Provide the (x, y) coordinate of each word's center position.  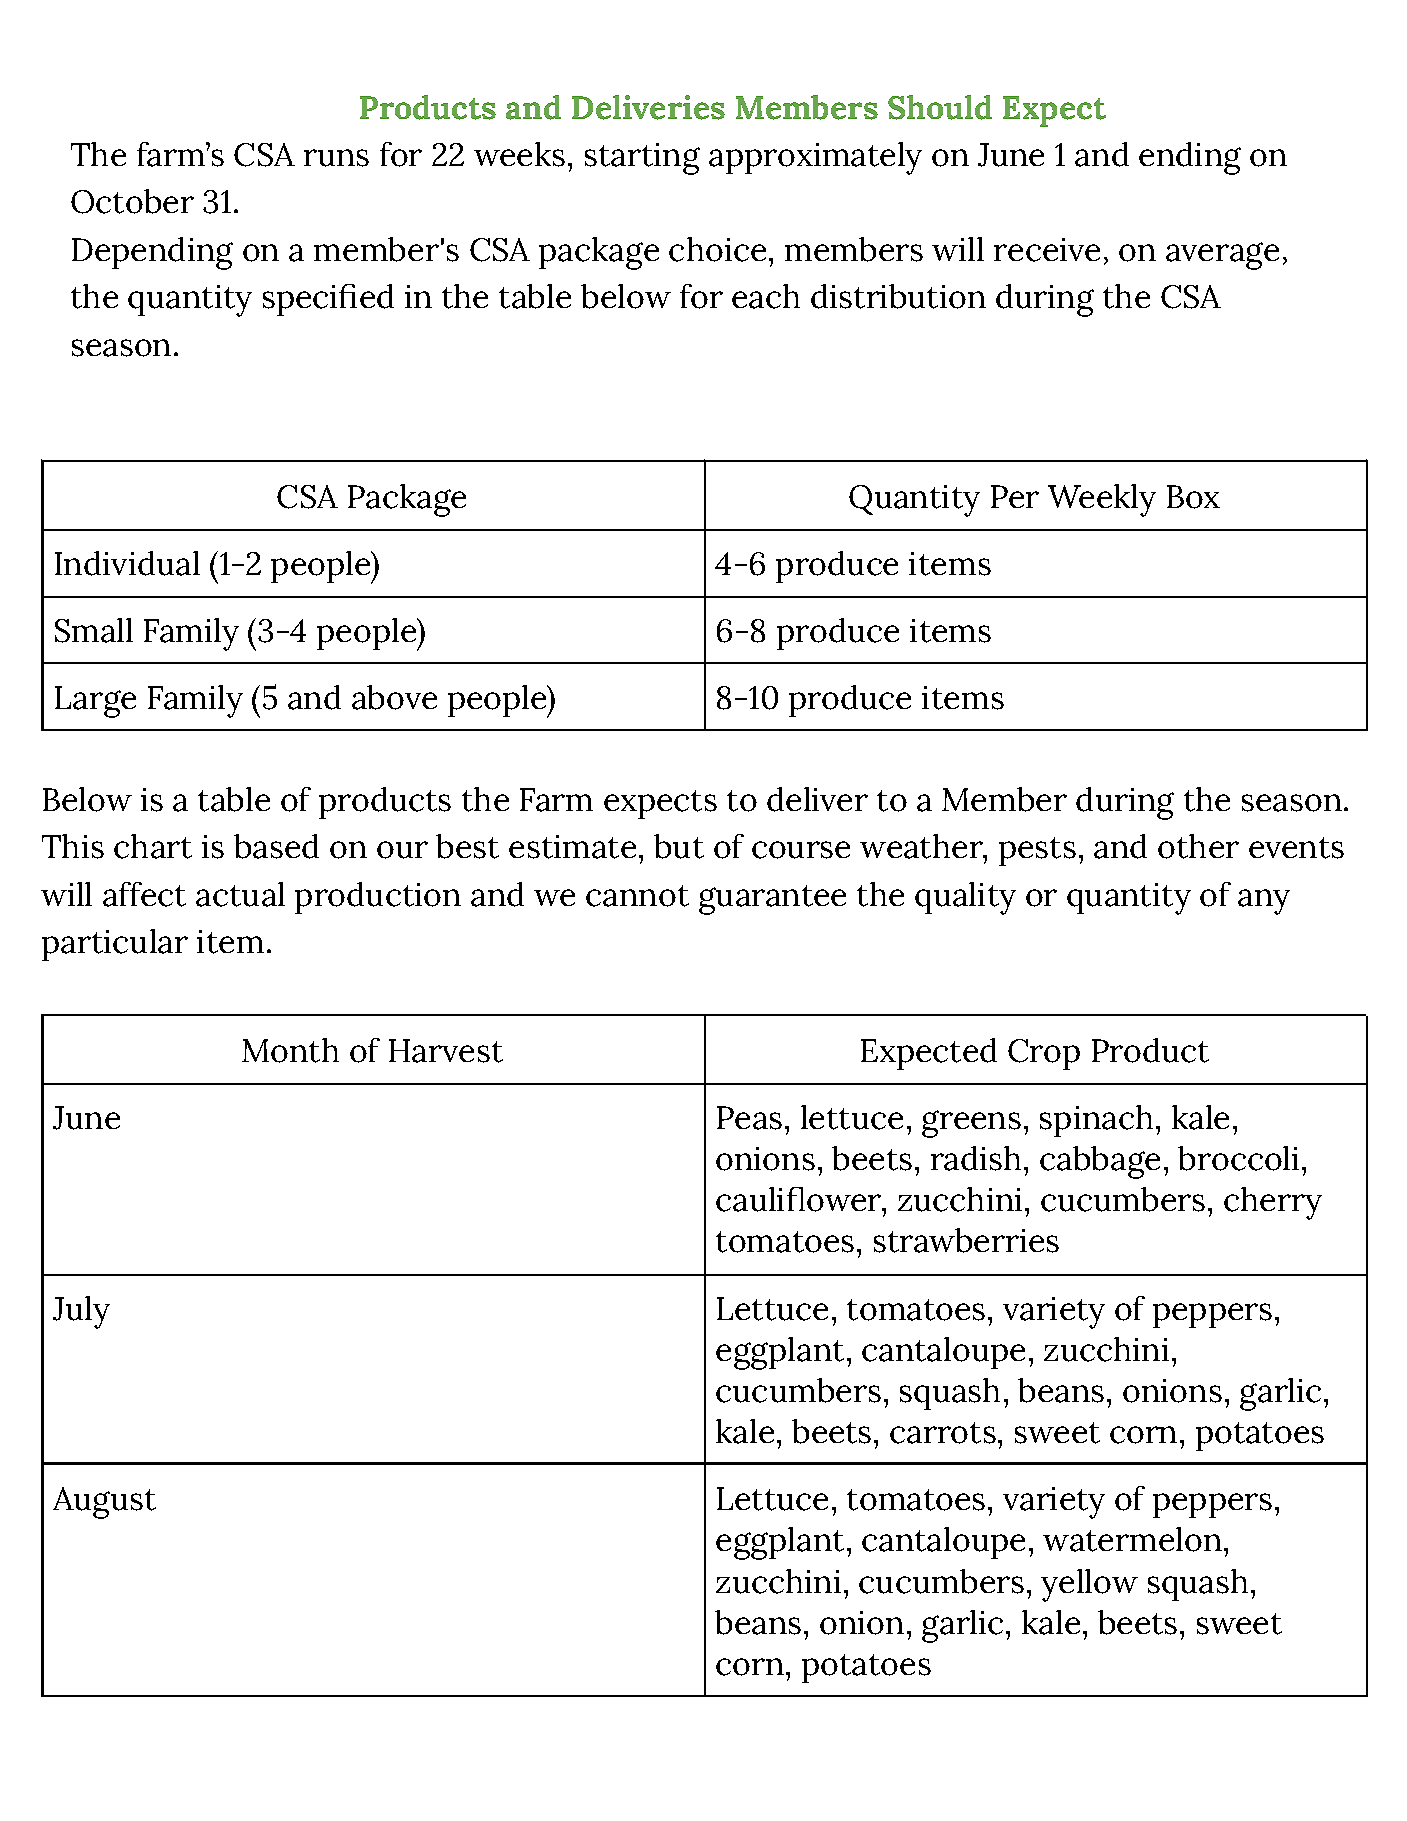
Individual (127, 563)
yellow (1089, 1585)
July (81, 1312)
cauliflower (800, 1199)
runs (336, 158)
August (104, 1503)
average (1222, 256)
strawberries (966, 1240)
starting (642, 159)
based (276, 846)
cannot (637, 896)
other (1198, 846)
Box (1193, 497)
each (766, 296)
